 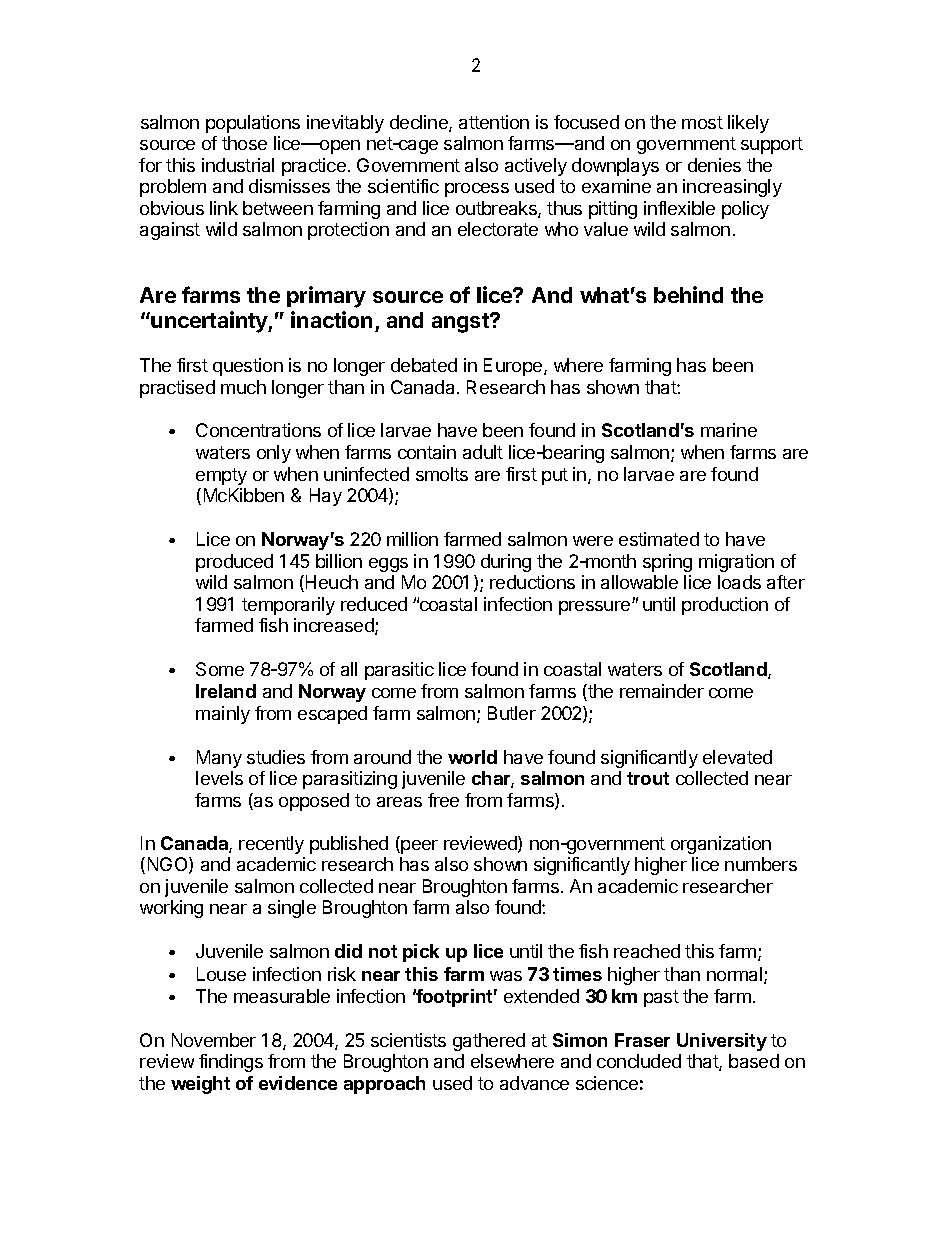 What do you see at coordinates (494, 122) in the page?
I see `attention` at bounding box center [494, 122].
